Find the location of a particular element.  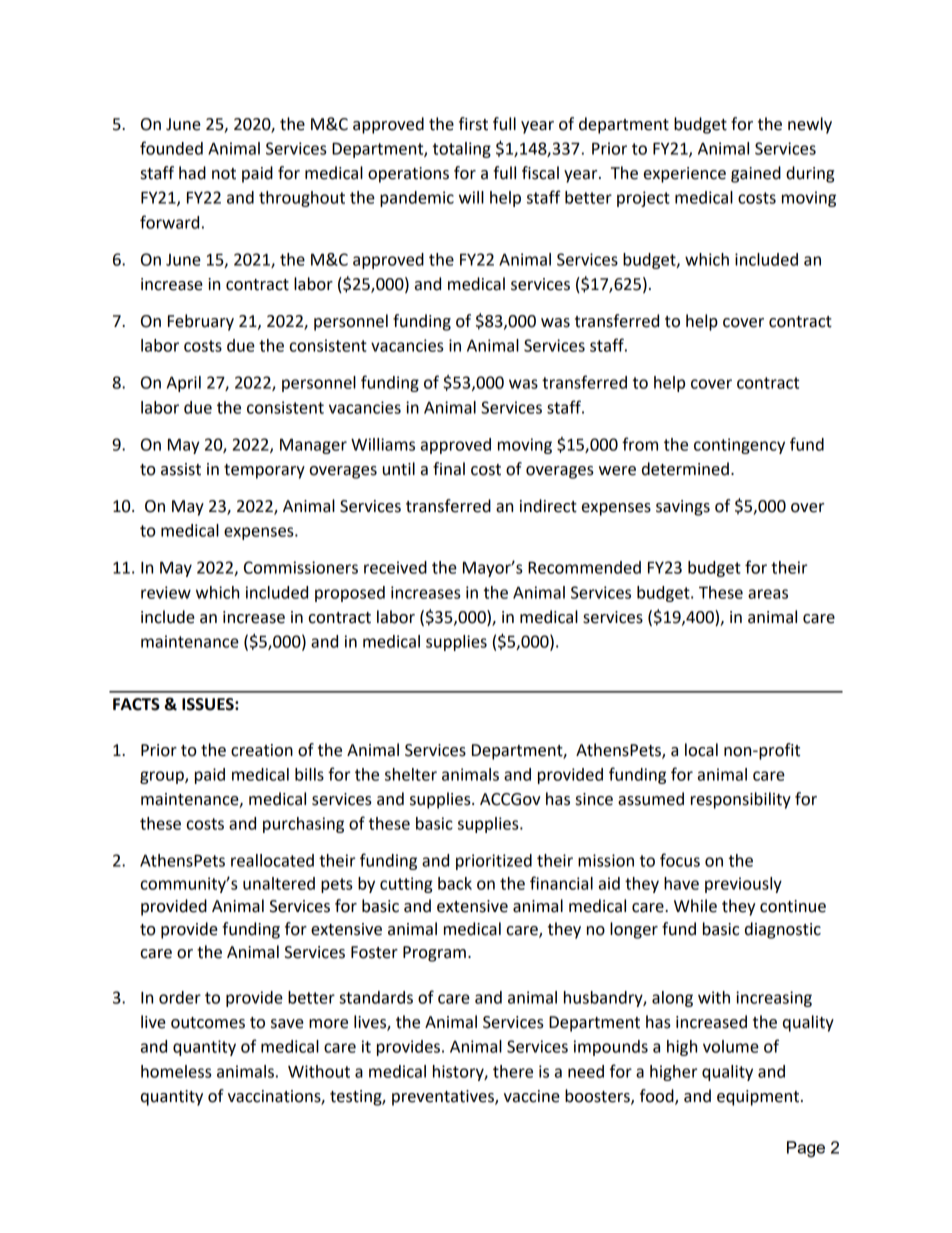

final is located at coordinates (449, 469).
